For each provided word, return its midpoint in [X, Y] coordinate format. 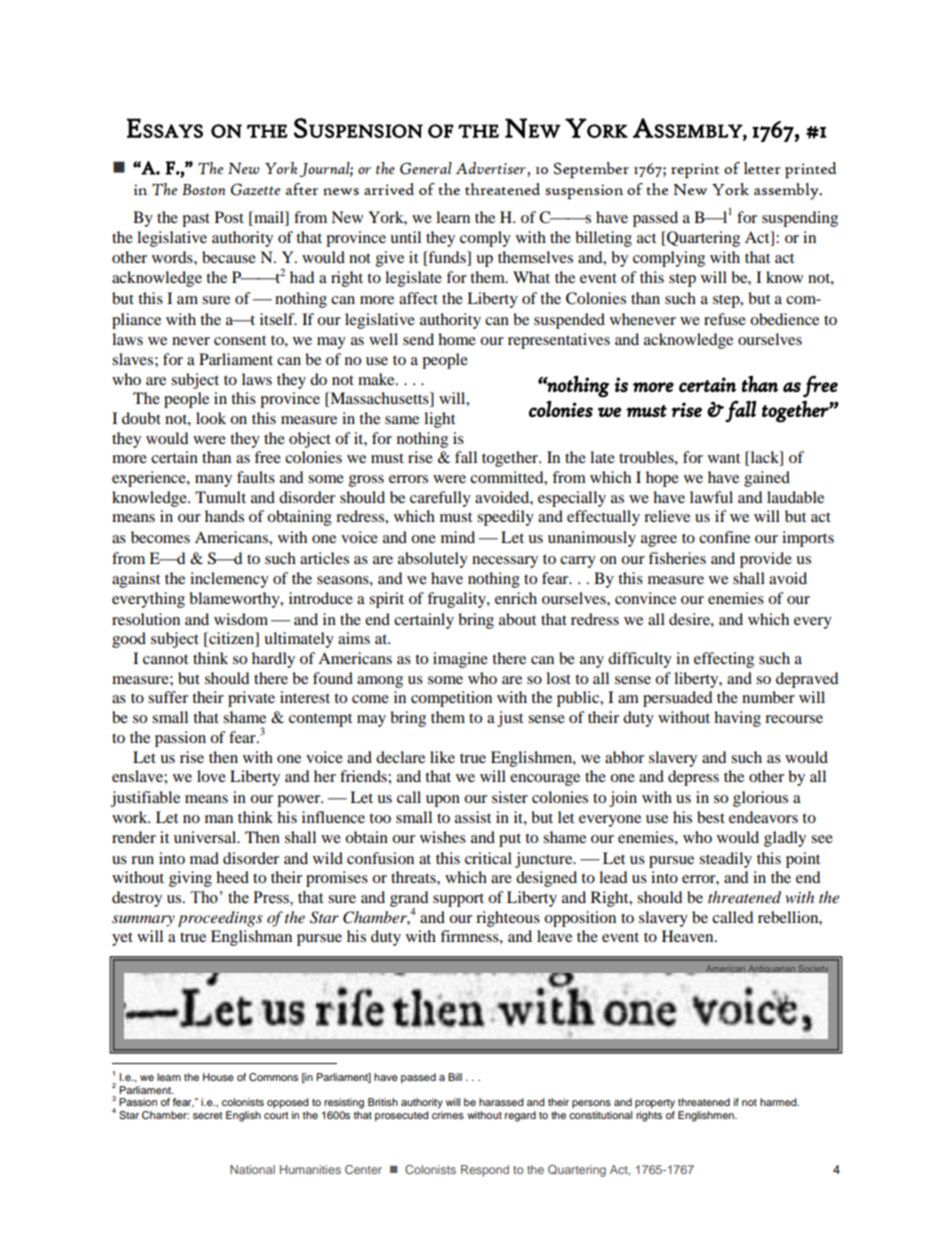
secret [207, 1115]
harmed [779, 1102]
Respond [485, 1171]
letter [762, 168]
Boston [203, 189]
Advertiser [492, 169]
